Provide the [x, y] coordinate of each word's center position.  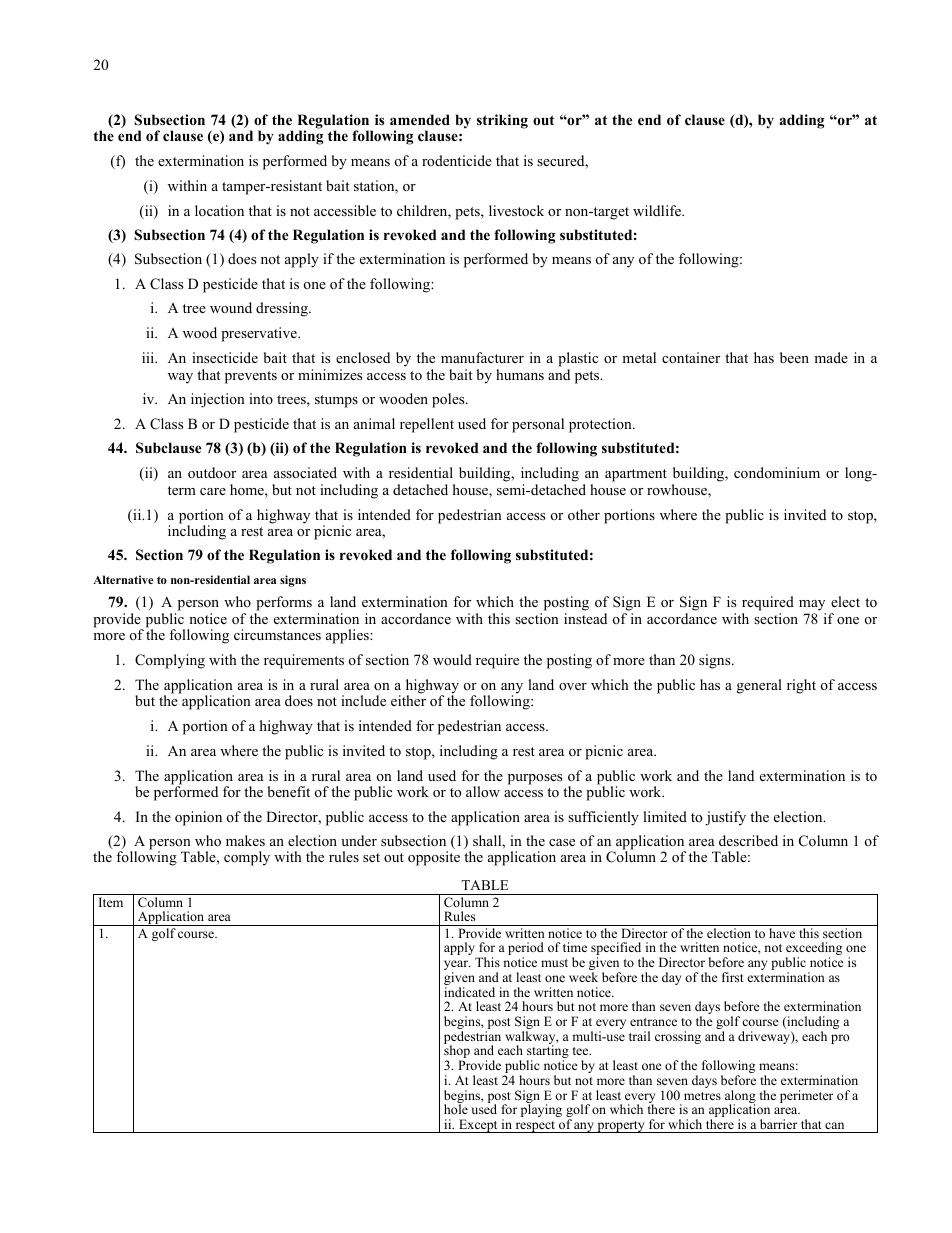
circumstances [277, 634]
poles [449, 400]
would [452, 659]
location [219, 210]
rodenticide [457, 160]
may [812, 607]
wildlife [658, 210]
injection [218, 400]
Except [478, 1126]
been [794, 357]
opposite [434, 858]
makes [245, 840]
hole [456, 1109]
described [748, 840]
